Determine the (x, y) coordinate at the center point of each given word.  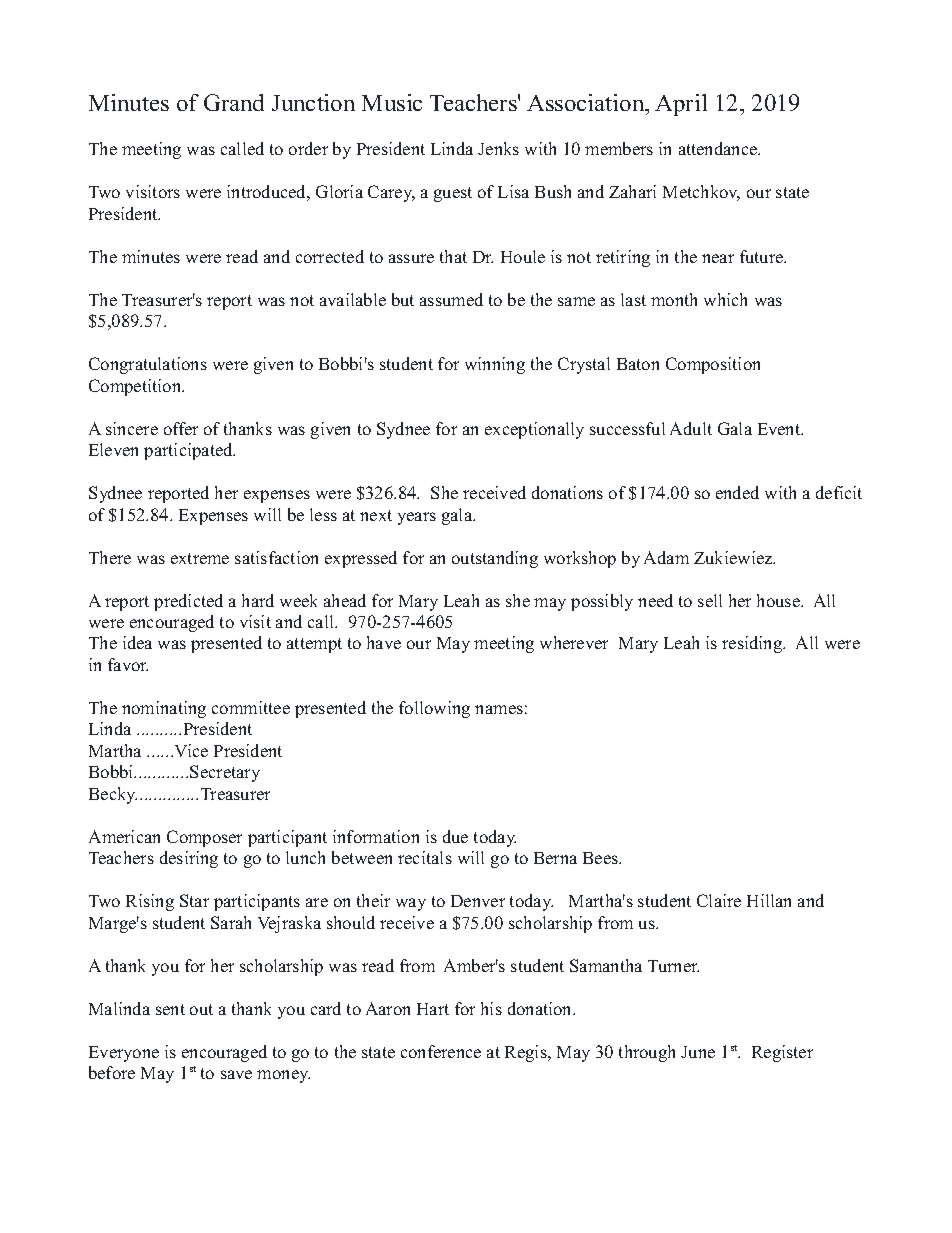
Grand (234, 102)
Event (780, 429)
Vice (191, 750)
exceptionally (534, 430)
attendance (719, 148)
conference (441, 1051)
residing (753, 644)
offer (181, 428)
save (236, 1074)
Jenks (498, 148)
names (499, 709)
